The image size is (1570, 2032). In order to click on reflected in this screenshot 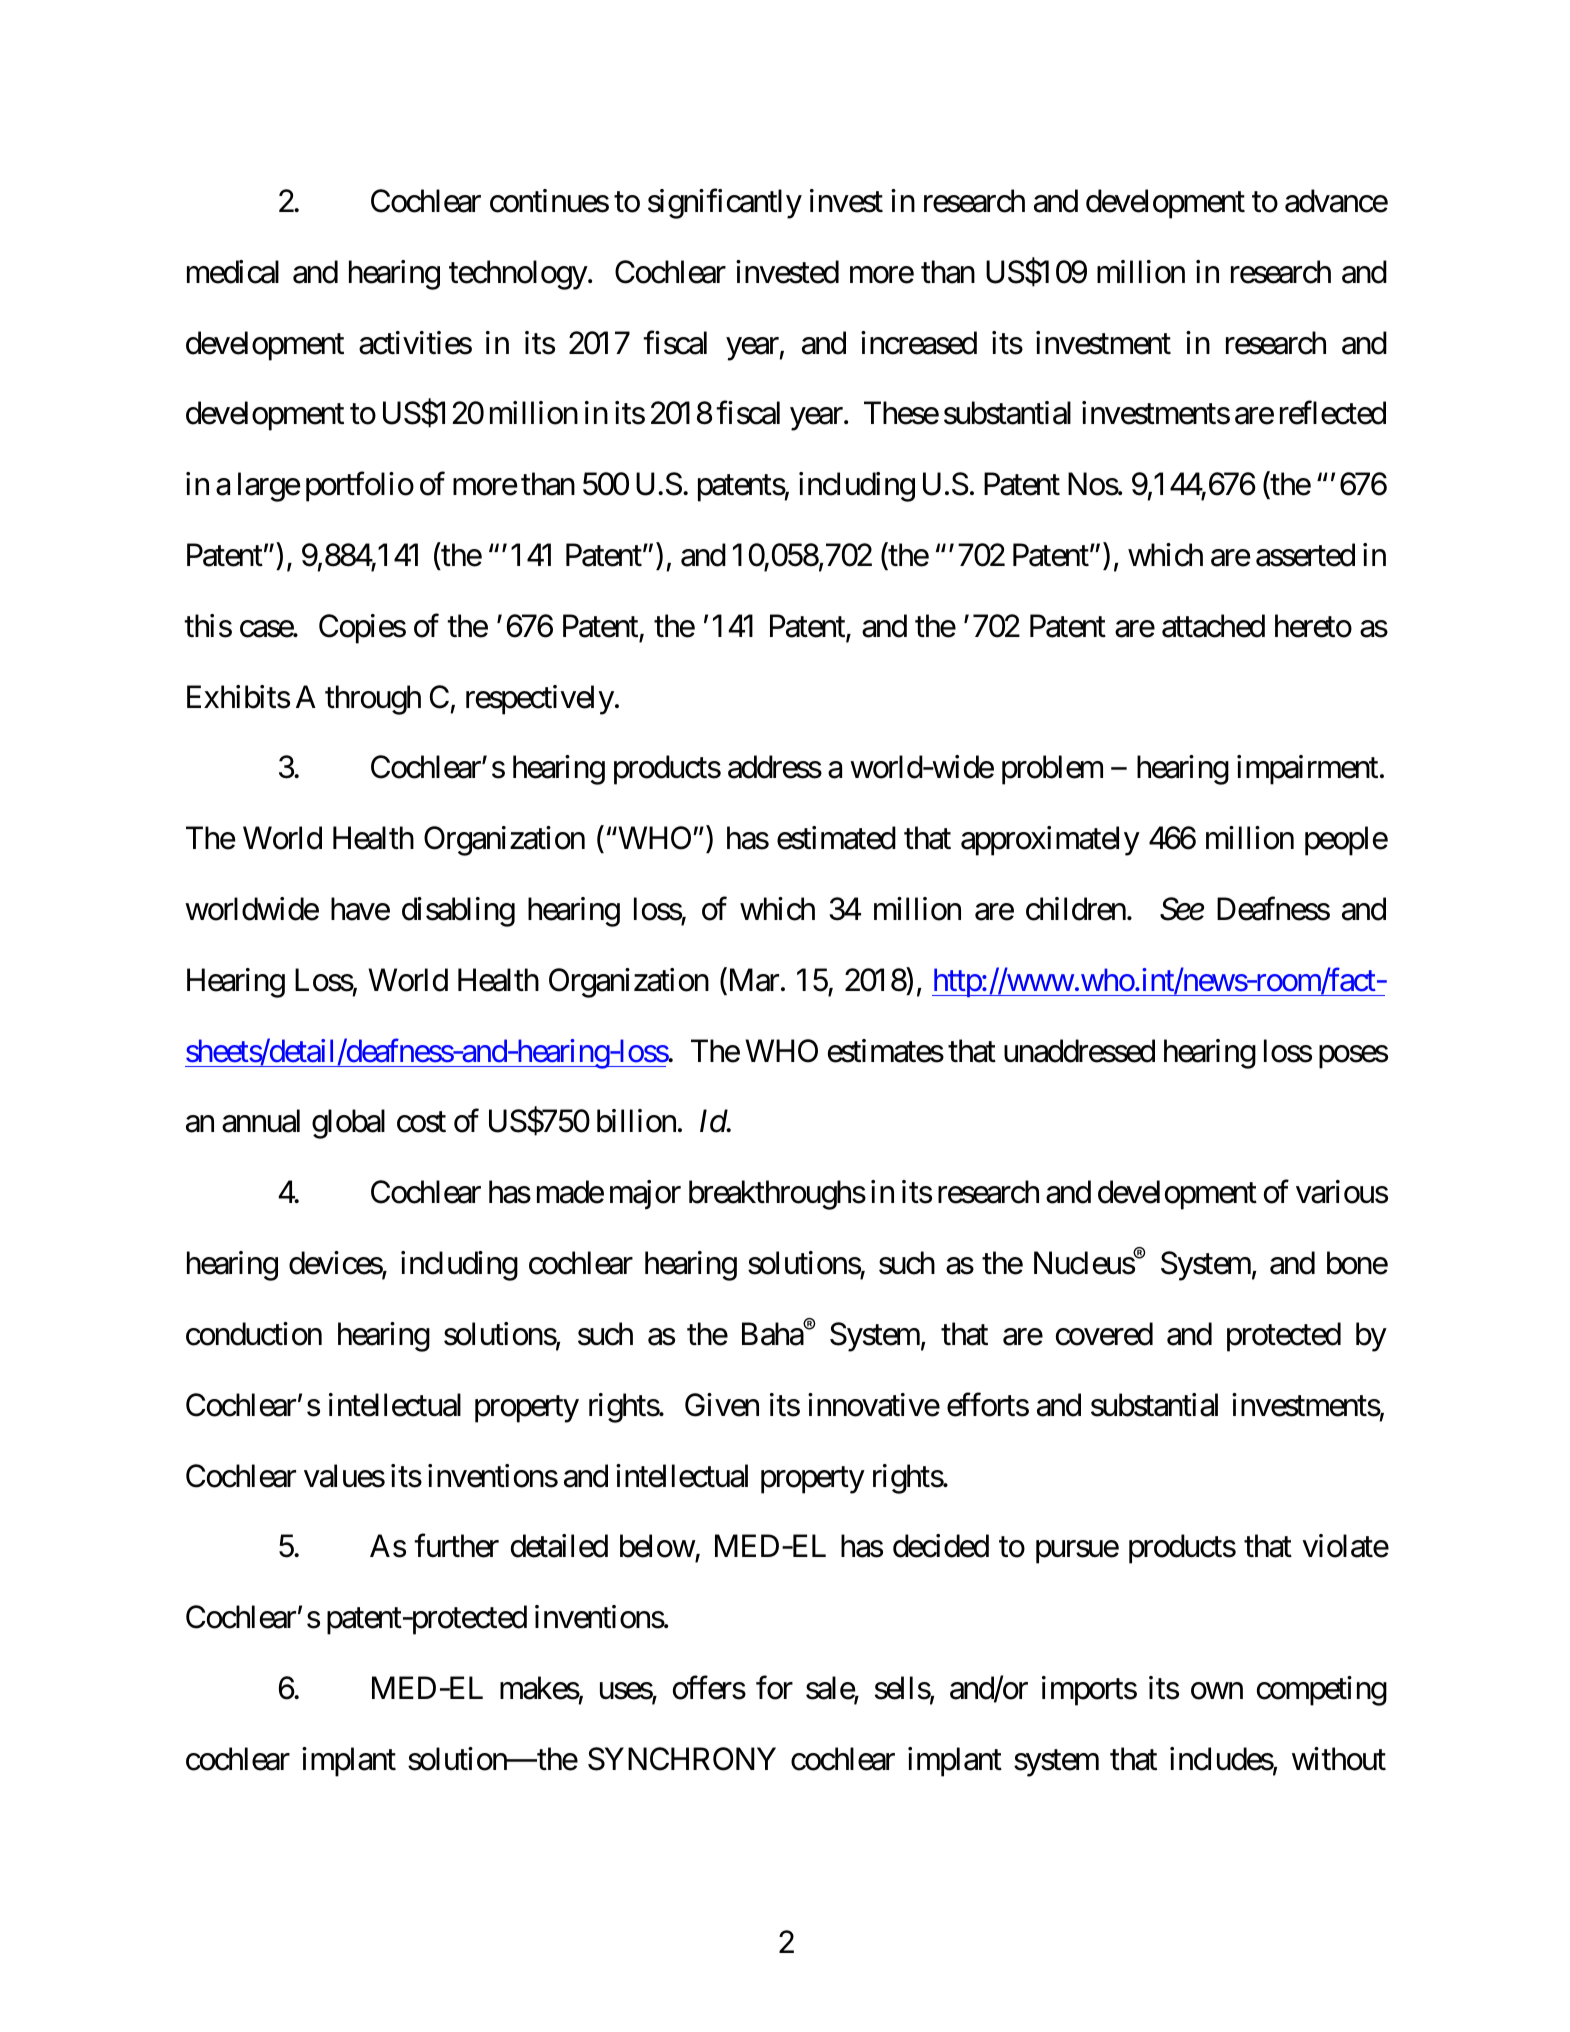, I will do `click(1333, 413)`.
